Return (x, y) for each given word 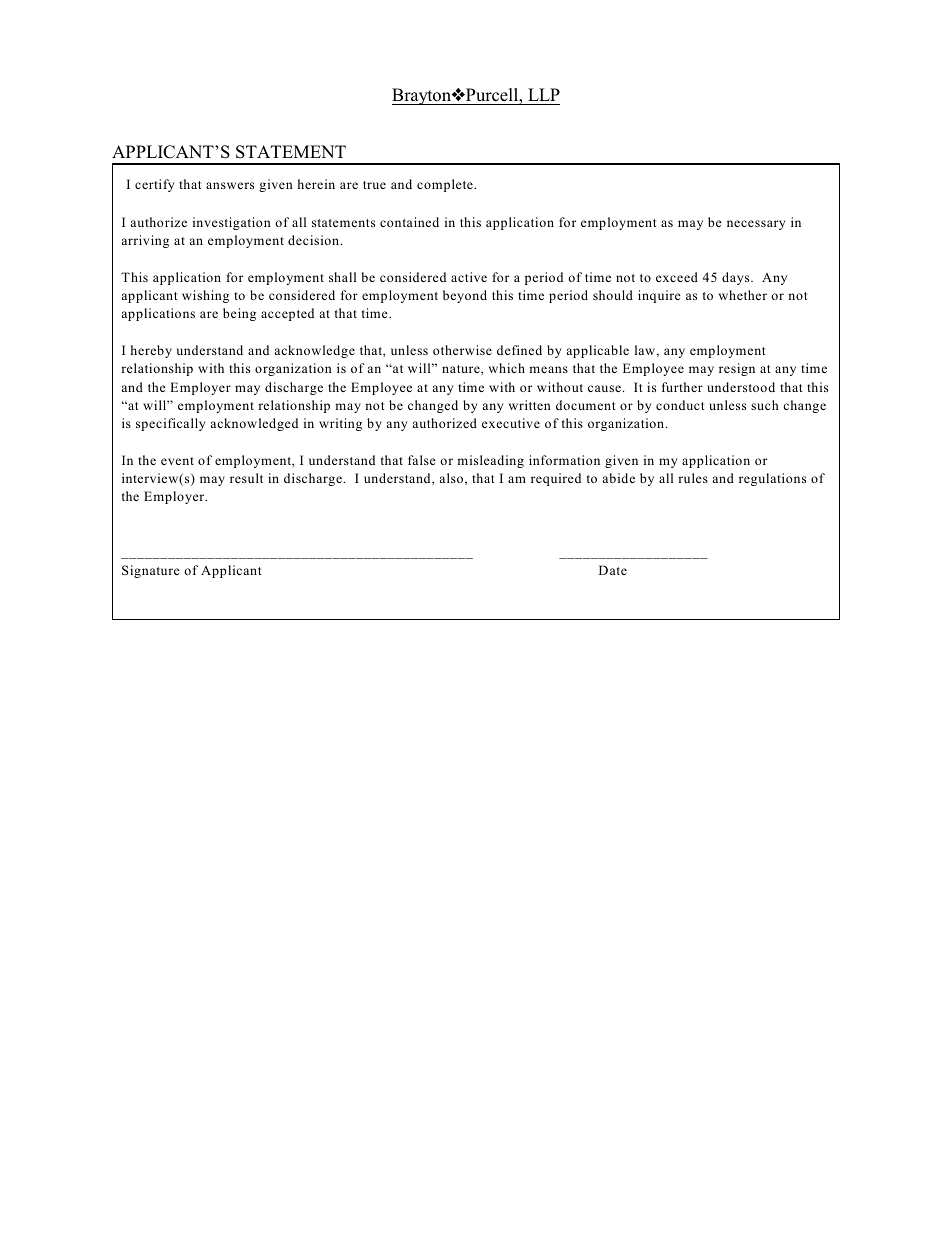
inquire (659, 296)
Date (613, 570)
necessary (756, 225)
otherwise (462, 350)
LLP (544, 94)
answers (230, 185)
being (239, 314)
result (246, 478)
